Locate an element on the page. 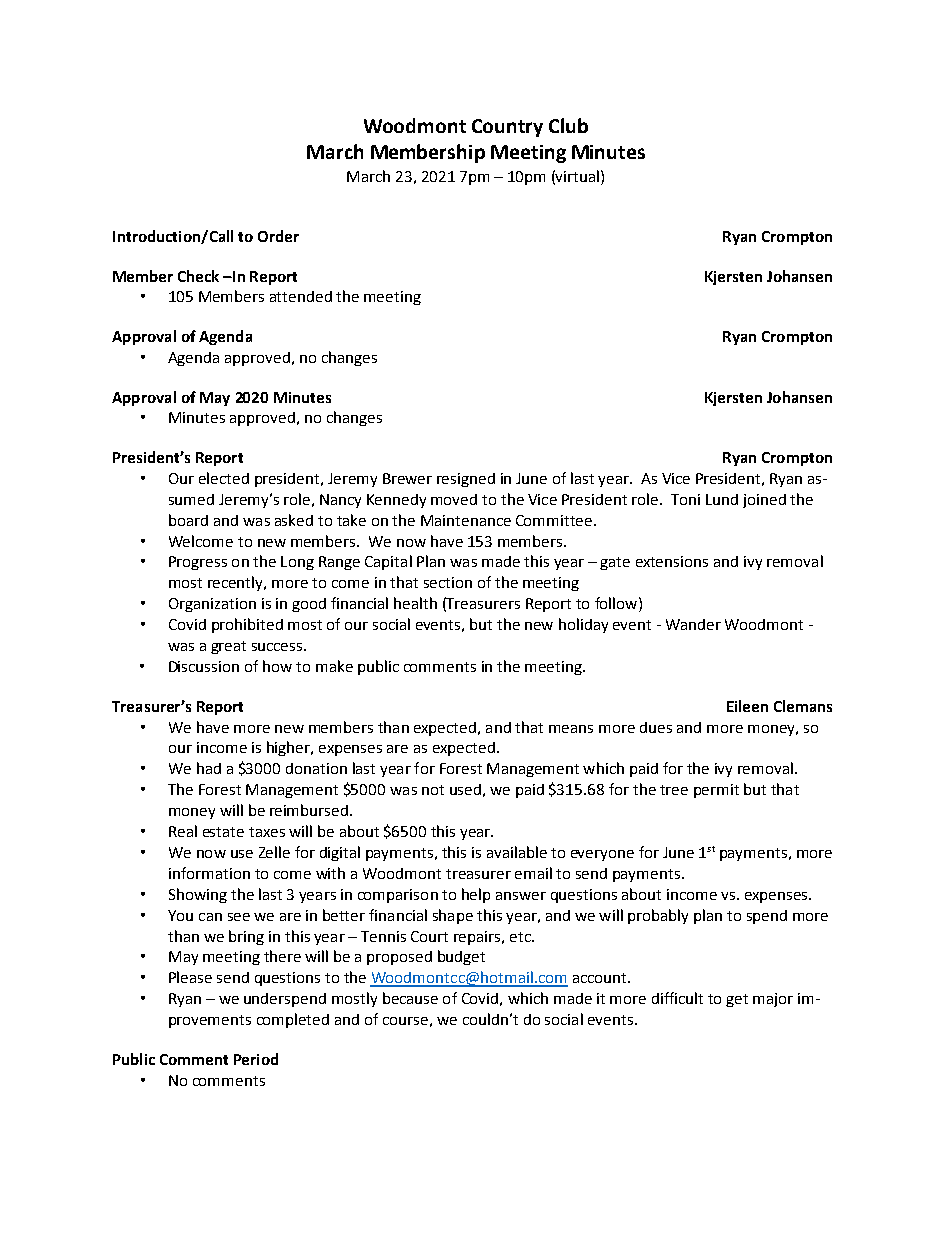 This document has height=1233, width=952. Toni is located at coordinates (685, 499).
